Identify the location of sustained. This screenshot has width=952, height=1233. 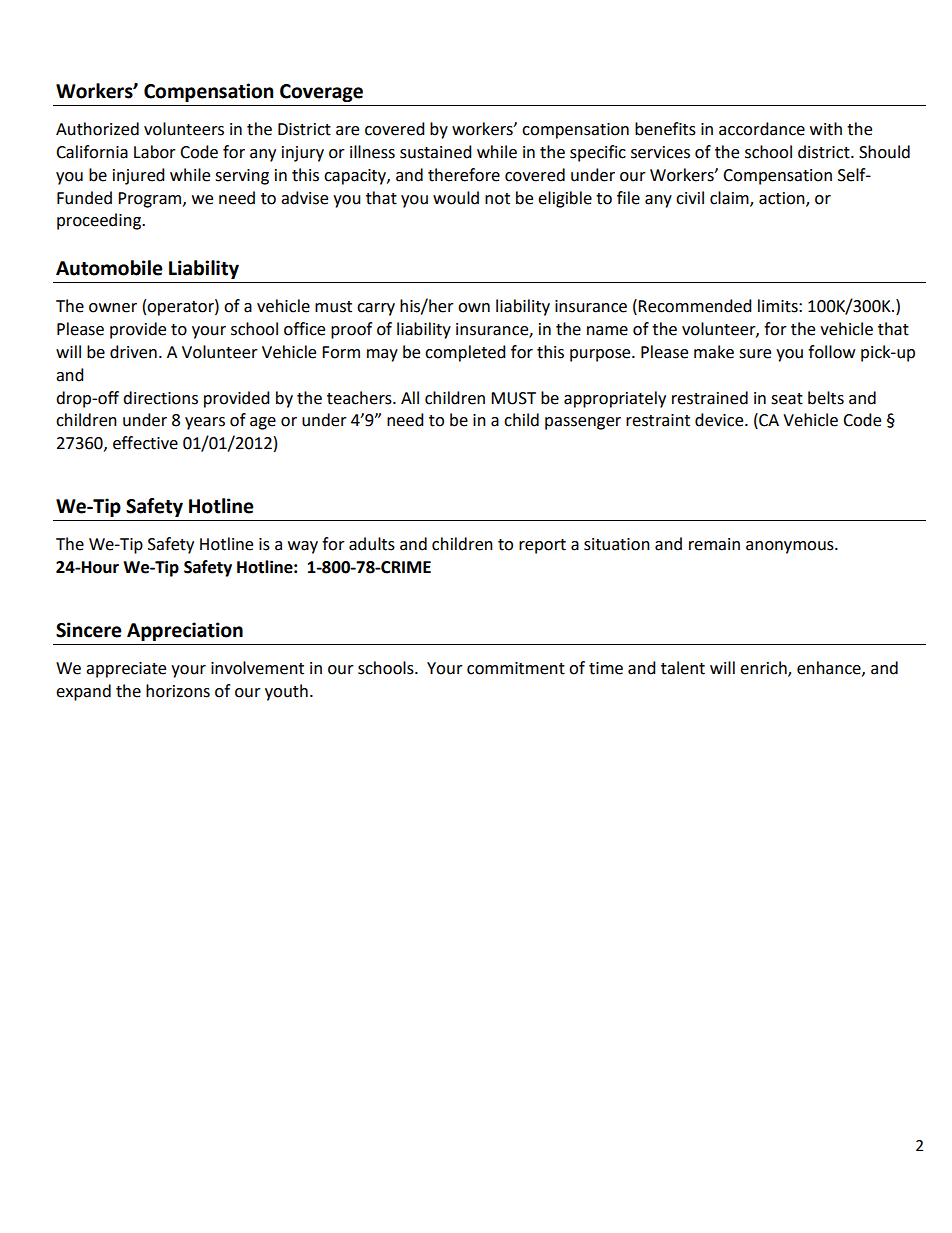
(436, 152).
